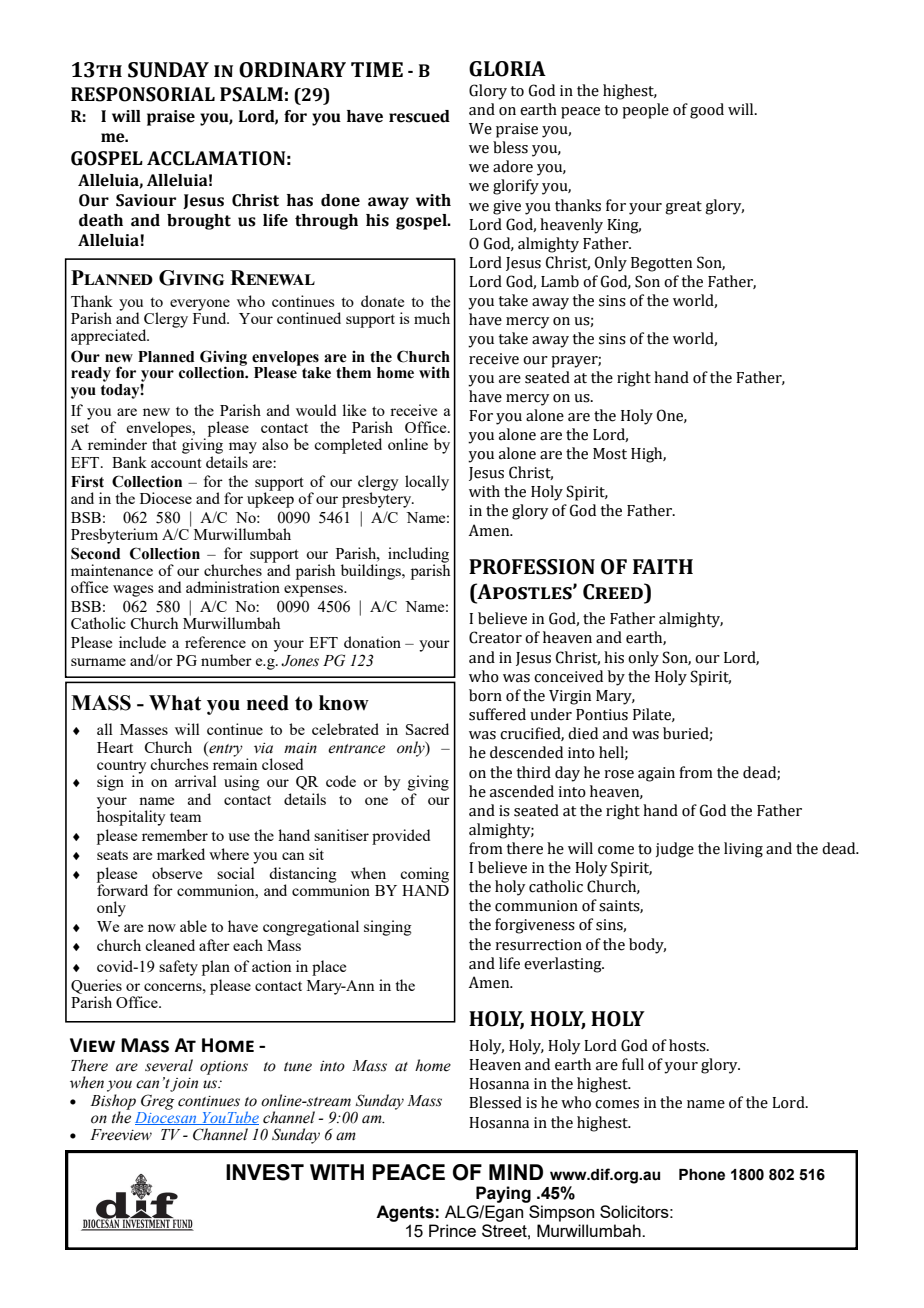 The height and width of the screenshot is (1308, 924). I want to click on Most, so click(610, 454).
